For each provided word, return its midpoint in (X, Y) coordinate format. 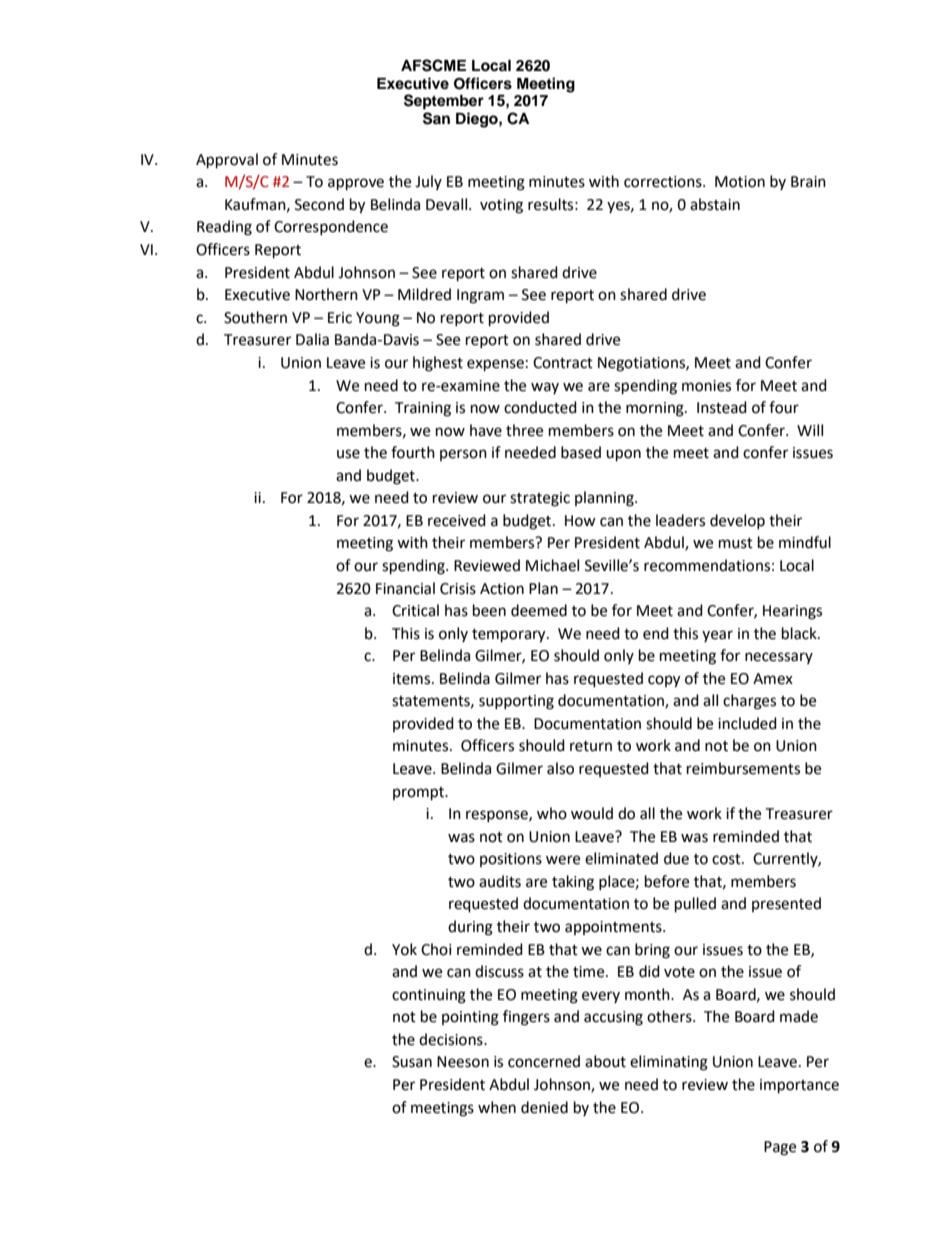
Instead (722, 407)
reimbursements (743, 768)
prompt (420, 794)
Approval (227, 161)
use (348, 454)
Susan (412, 1062)
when (497, 1107)
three (524, 430)
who (552, 813)
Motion (740, 182)
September (444, 102)
